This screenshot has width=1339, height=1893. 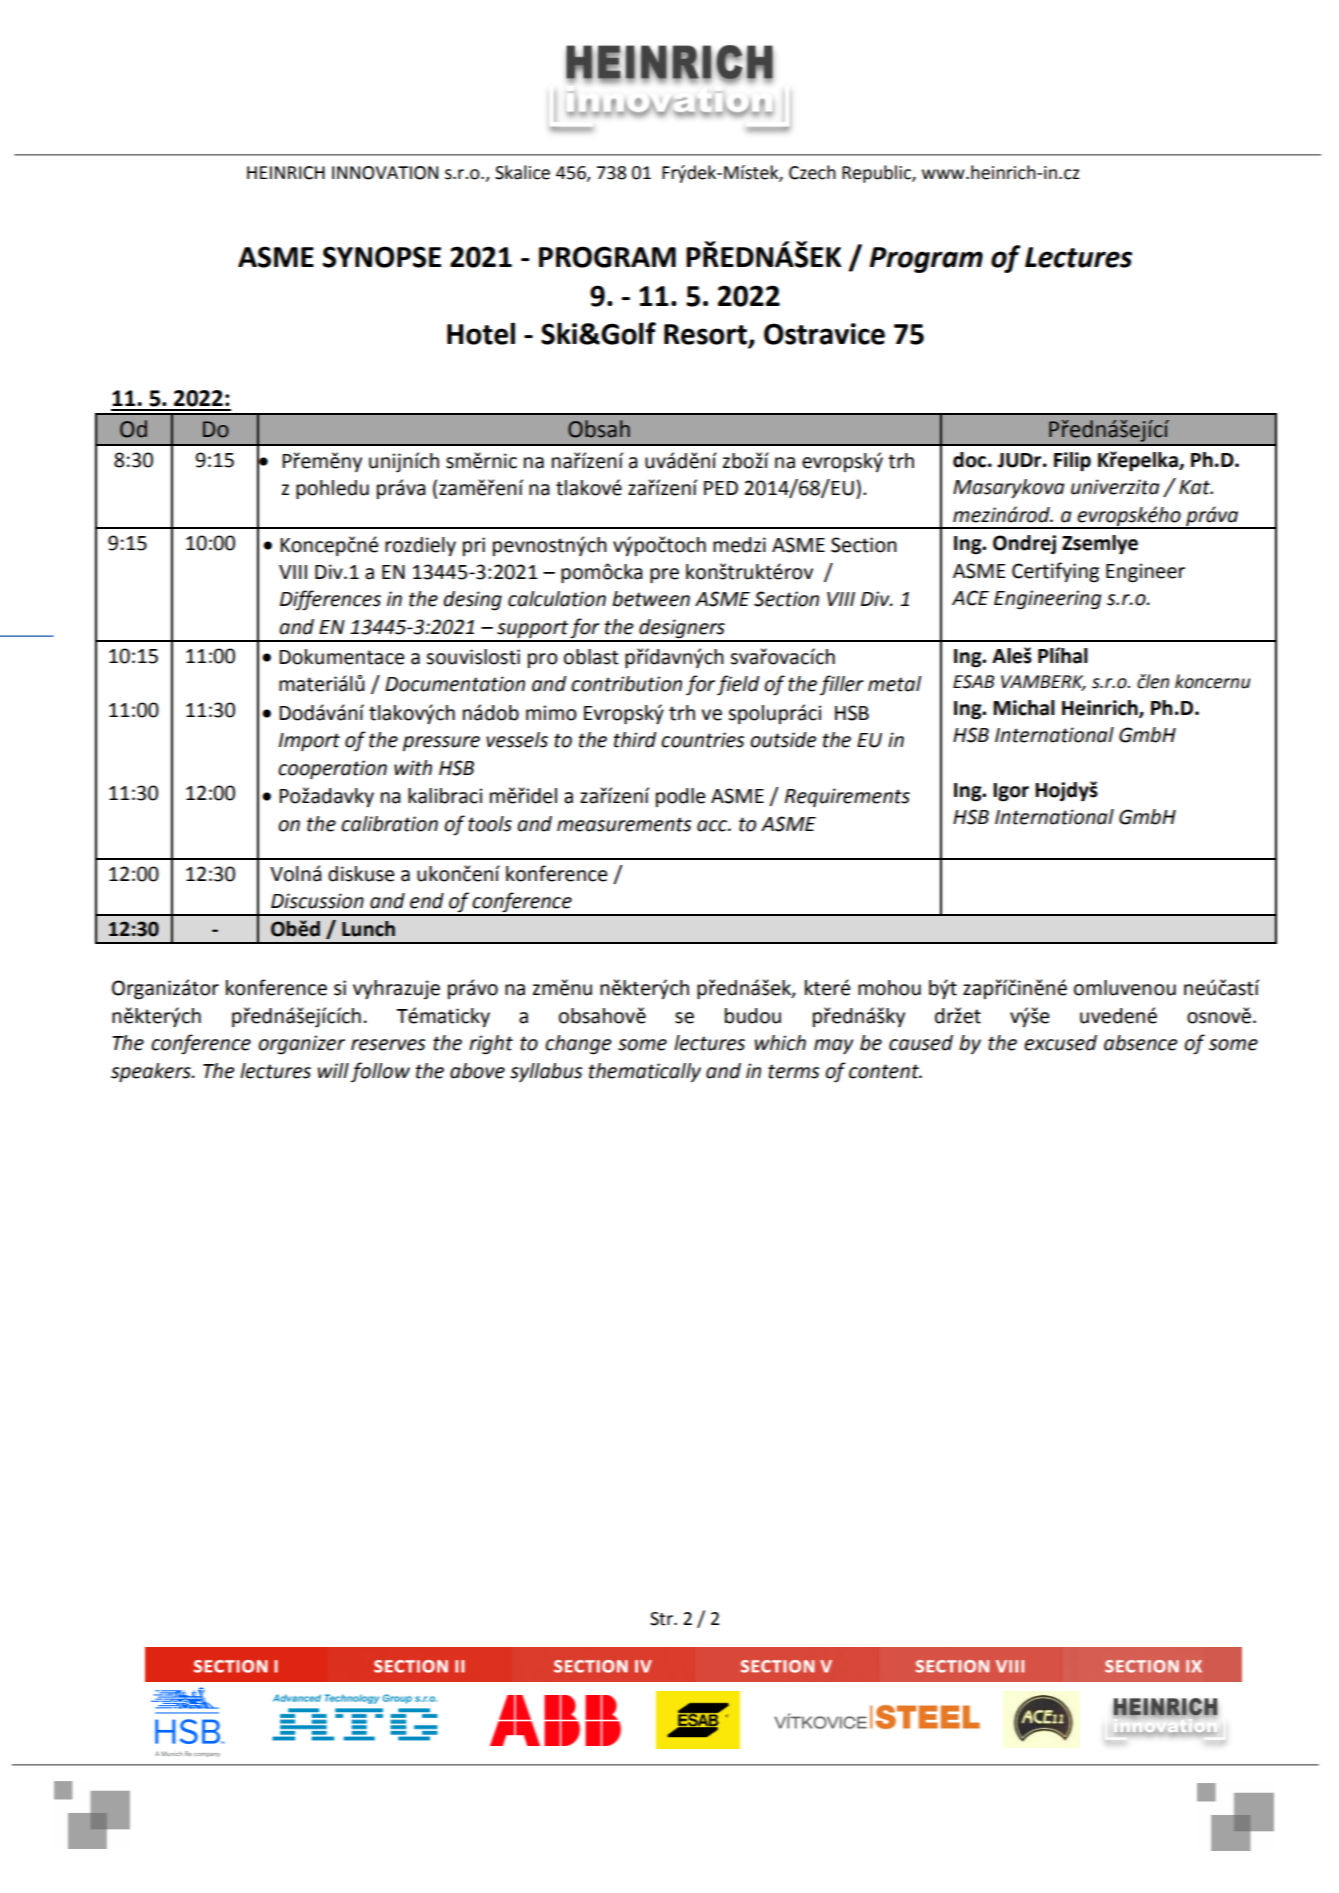 I want to click on measurements, so click(x=624, y=824).
